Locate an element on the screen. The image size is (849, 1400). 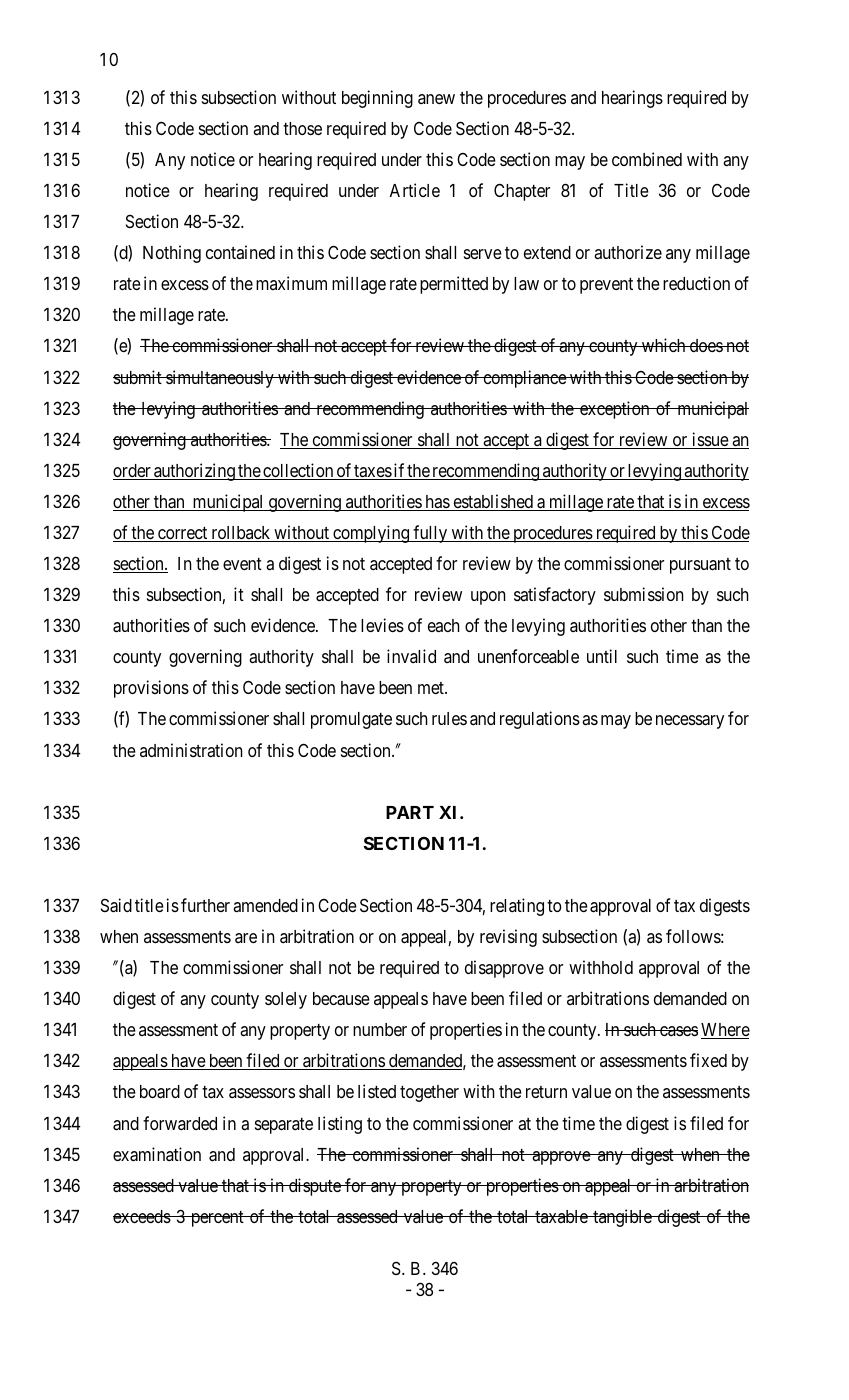
PART is located at coordinates (410, 812).
